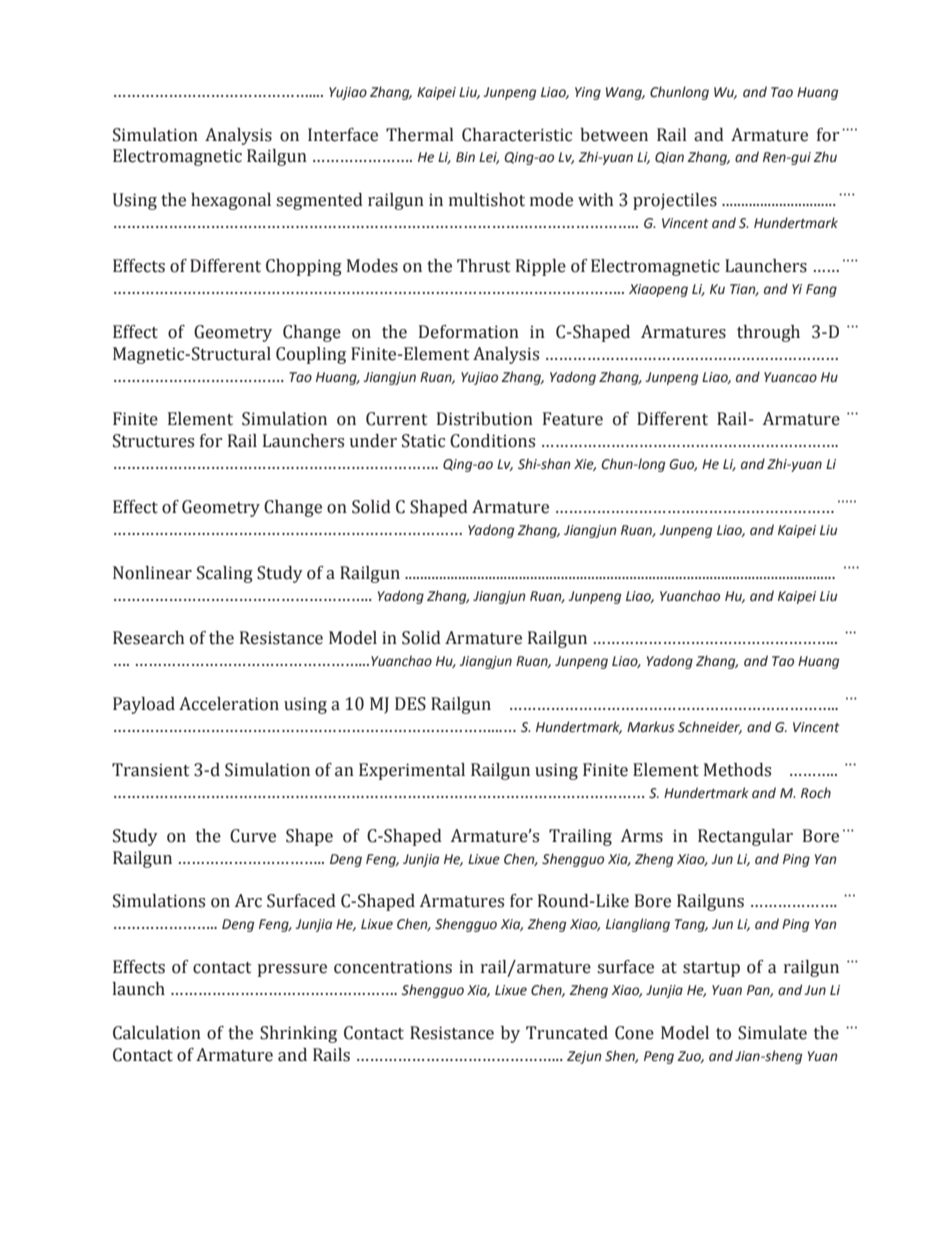 The height and width of the page is (1233, 952). I want to click on Characteristic, so click(517, 135).
